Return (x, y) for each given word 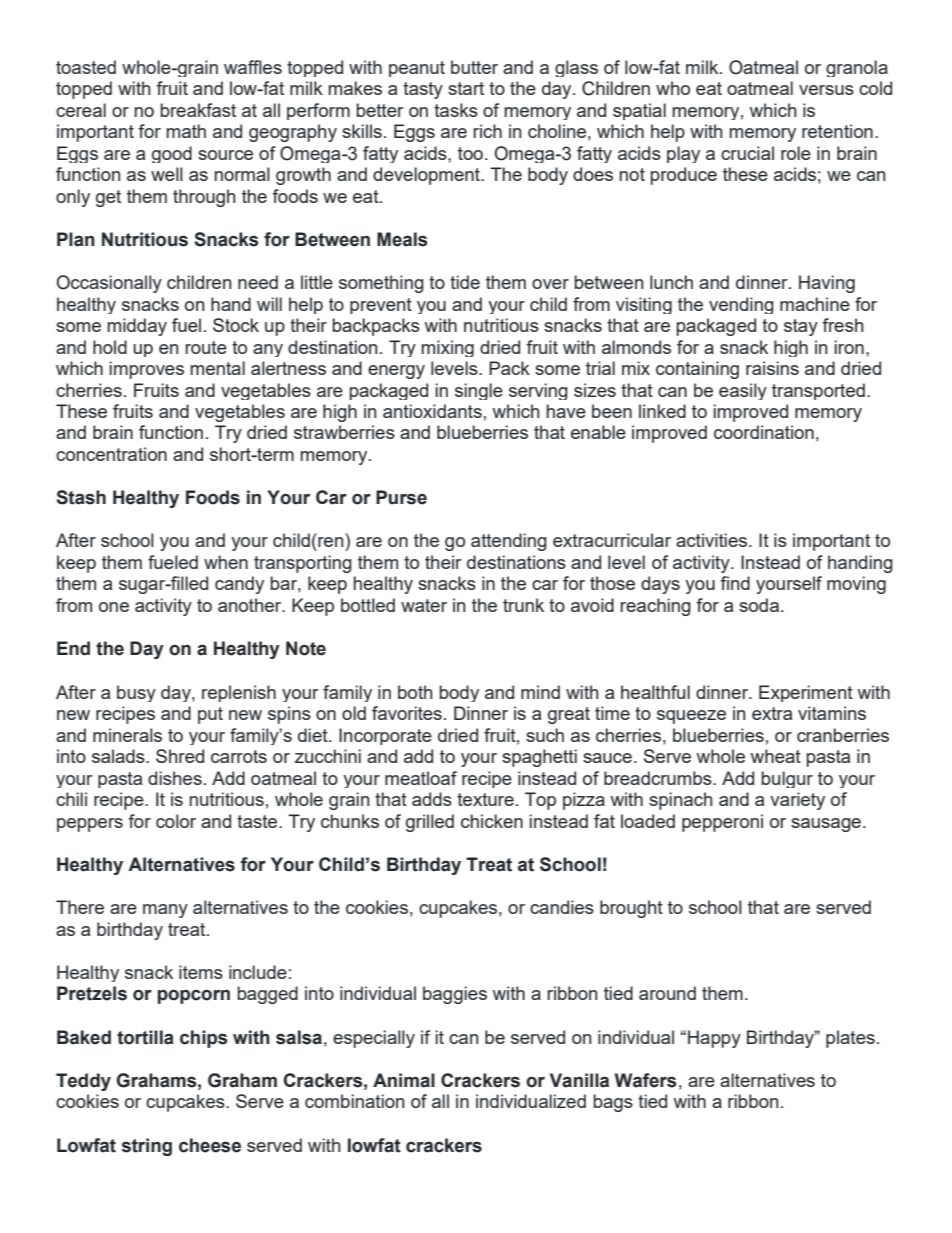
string (147, 1147)
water (424, 605)
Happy (714, 1039)
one (114, 607)
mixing (448, 348)
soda (759, 605)
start (466, 88)
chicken (492, 821)
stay (801, 327)
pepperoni (722, 823)
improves (147, 370)
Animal (404, 1080)
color (176, 821)
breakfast (198, 110)
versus (826, 90)
